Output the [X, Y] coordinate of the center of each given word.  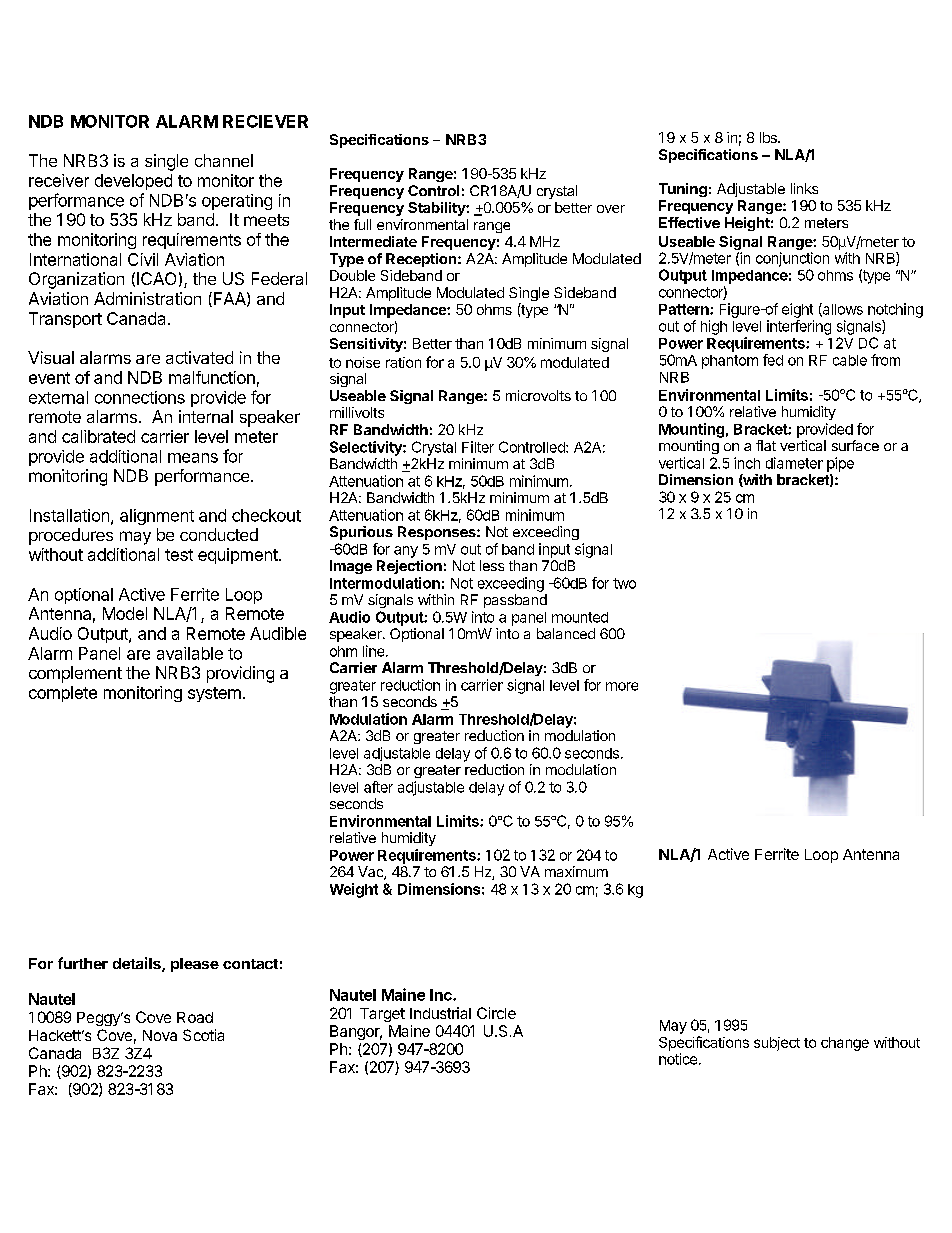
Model [125, 613]
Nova [160, 1035]
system [214, 694]
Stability [437, 209]
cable [850, 360]
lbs [769, 137]
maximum [576, 871]
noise [363, 362]
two [624, 583]
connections [140, 397]
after [378, 787]
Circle [496, 1013]
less [492, 565]
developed [133, 182]
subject [777, 1044]
